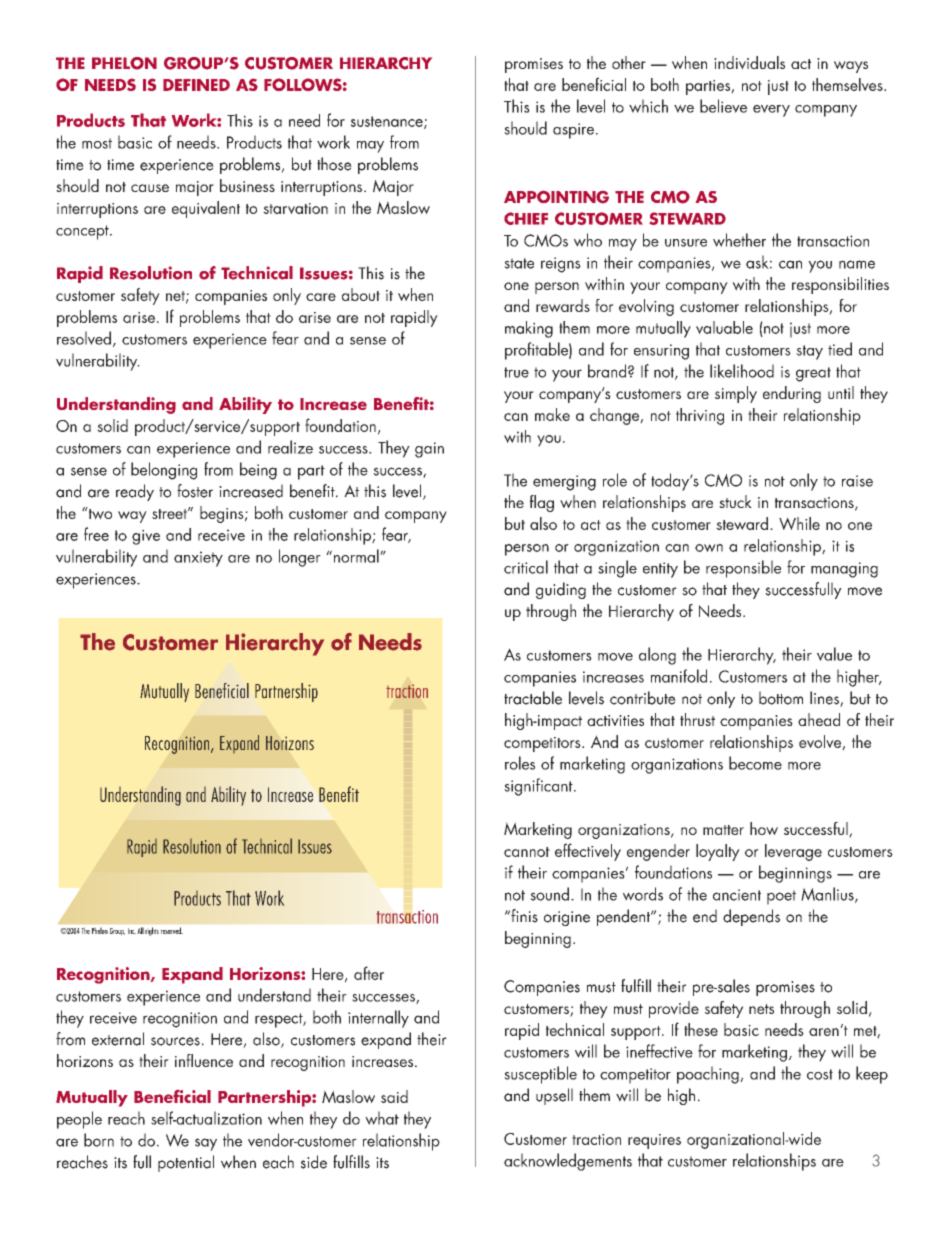 Image resolution: width=952 pixels, height=1233 pixels. What do you see at coordinates (743, 569) in the screenshot?
I see `responsible` at bounding box center [743, 569].
